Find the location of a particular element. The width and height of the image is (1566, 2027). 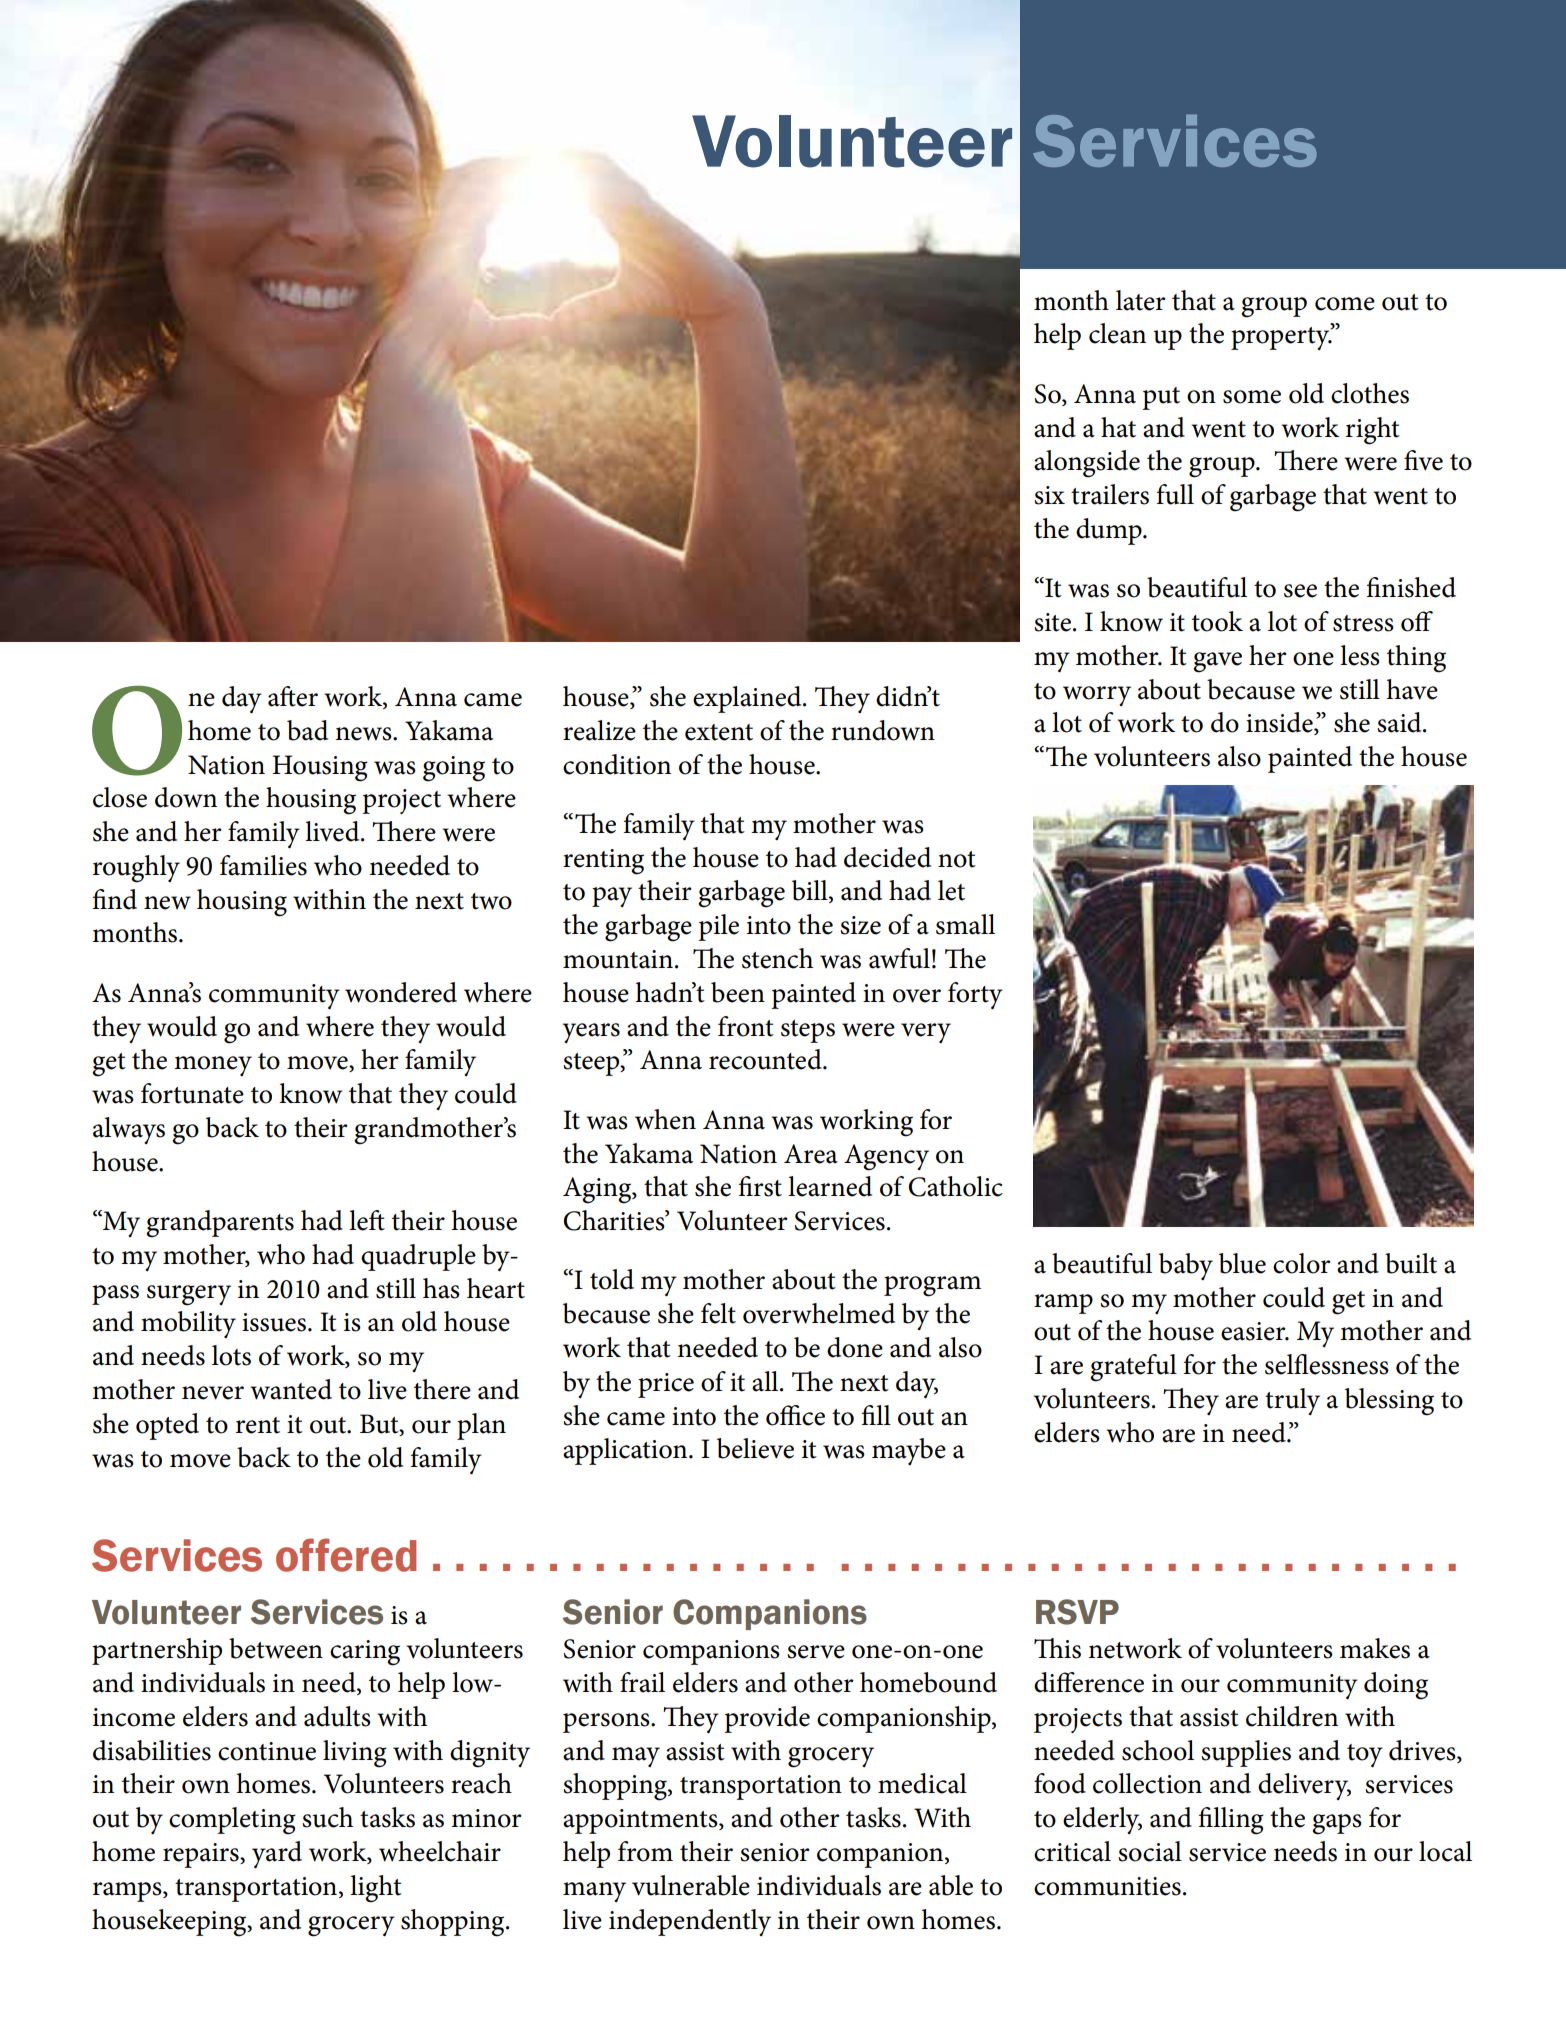

gaps is located at coordinates (1337, 1824).
